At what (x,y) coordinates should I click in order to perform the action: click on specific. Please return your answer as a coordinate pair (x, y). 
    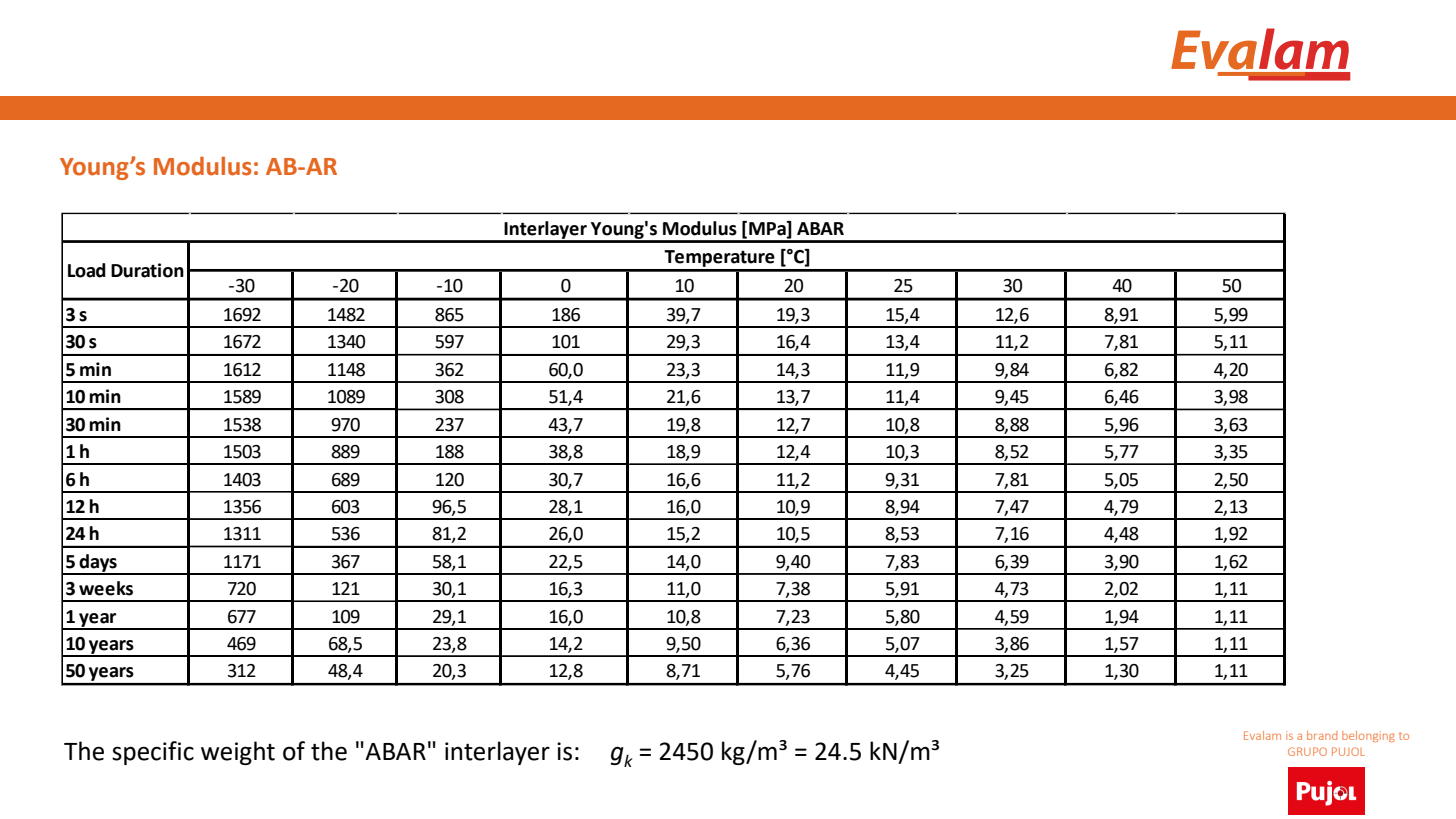
    Looking at the image, I should click on (153, 753).
